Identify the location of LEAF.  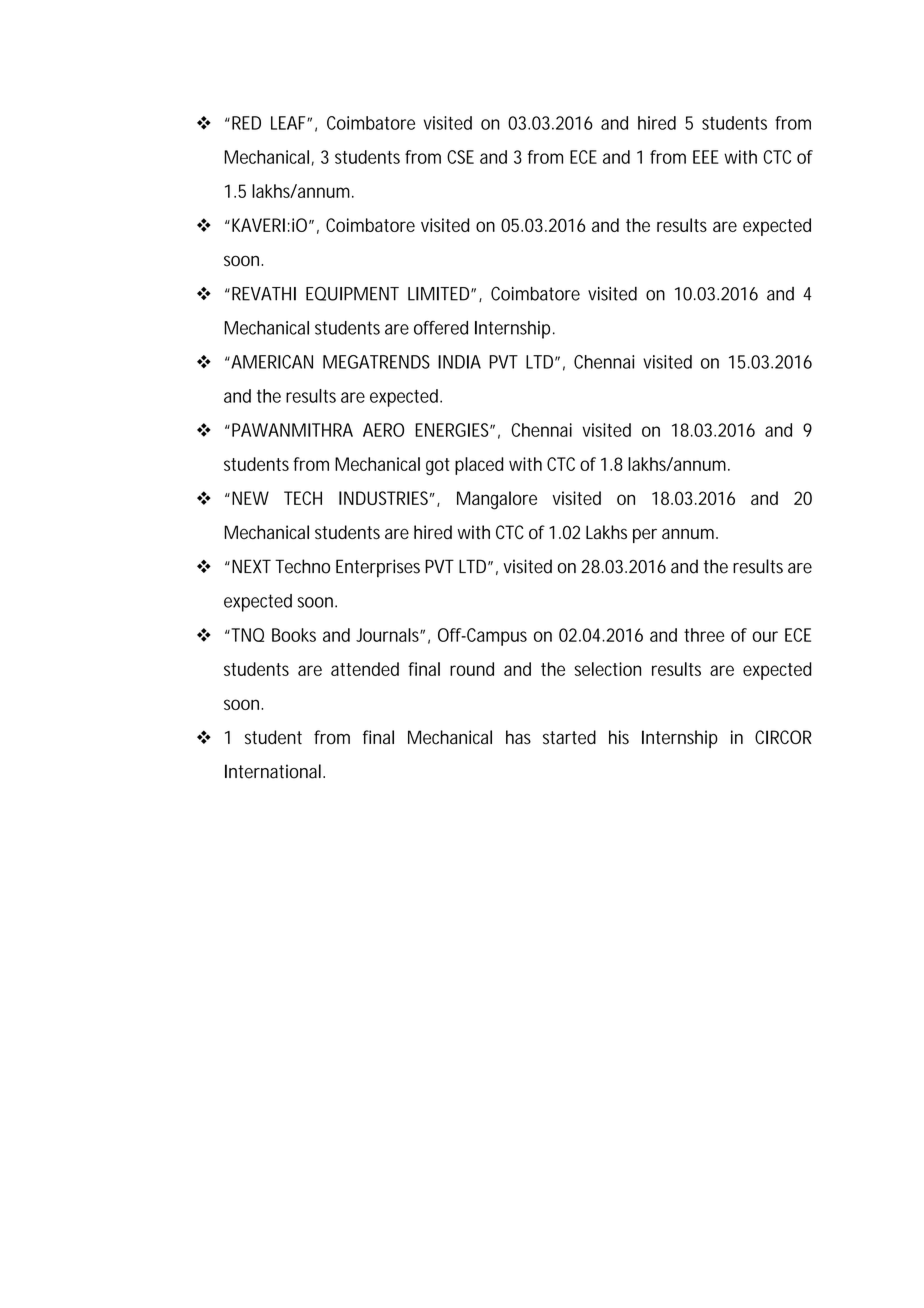
(289, 123).
